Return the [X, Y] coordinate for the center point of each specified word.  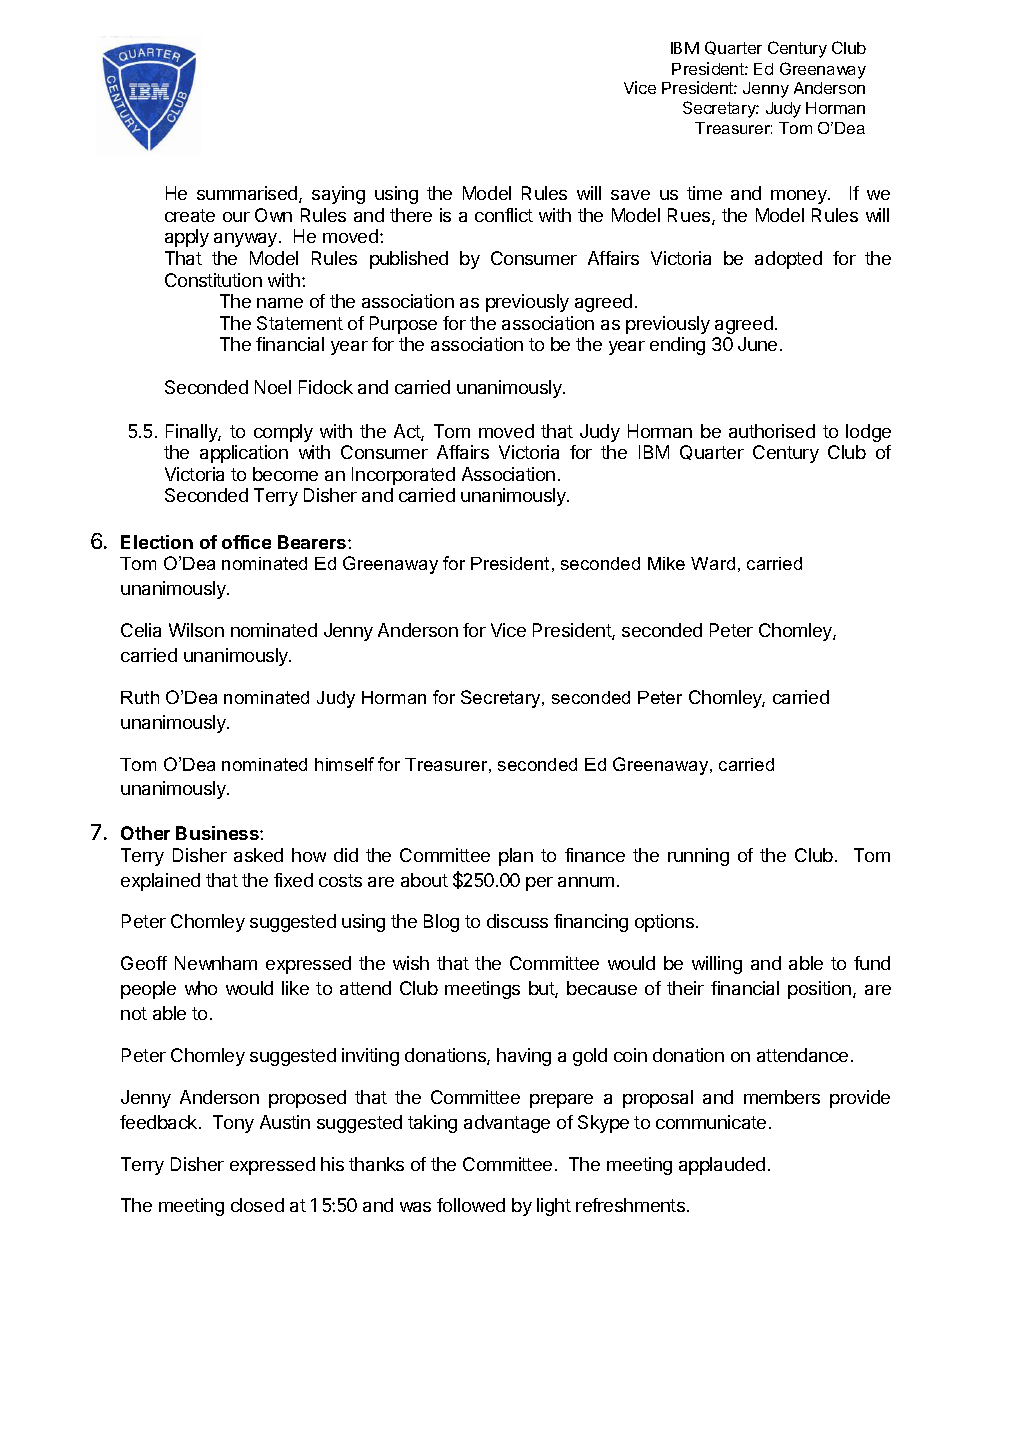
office [246, 542]
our [236, 217]
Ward [713, 563]
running [698, 857]
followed [471, 1205]
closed [257, 1205]
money [800, 197]
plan [516, 857]
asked [258, 855]
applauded [722, 1166]
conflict [504, 215]
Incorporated [403, 476]
